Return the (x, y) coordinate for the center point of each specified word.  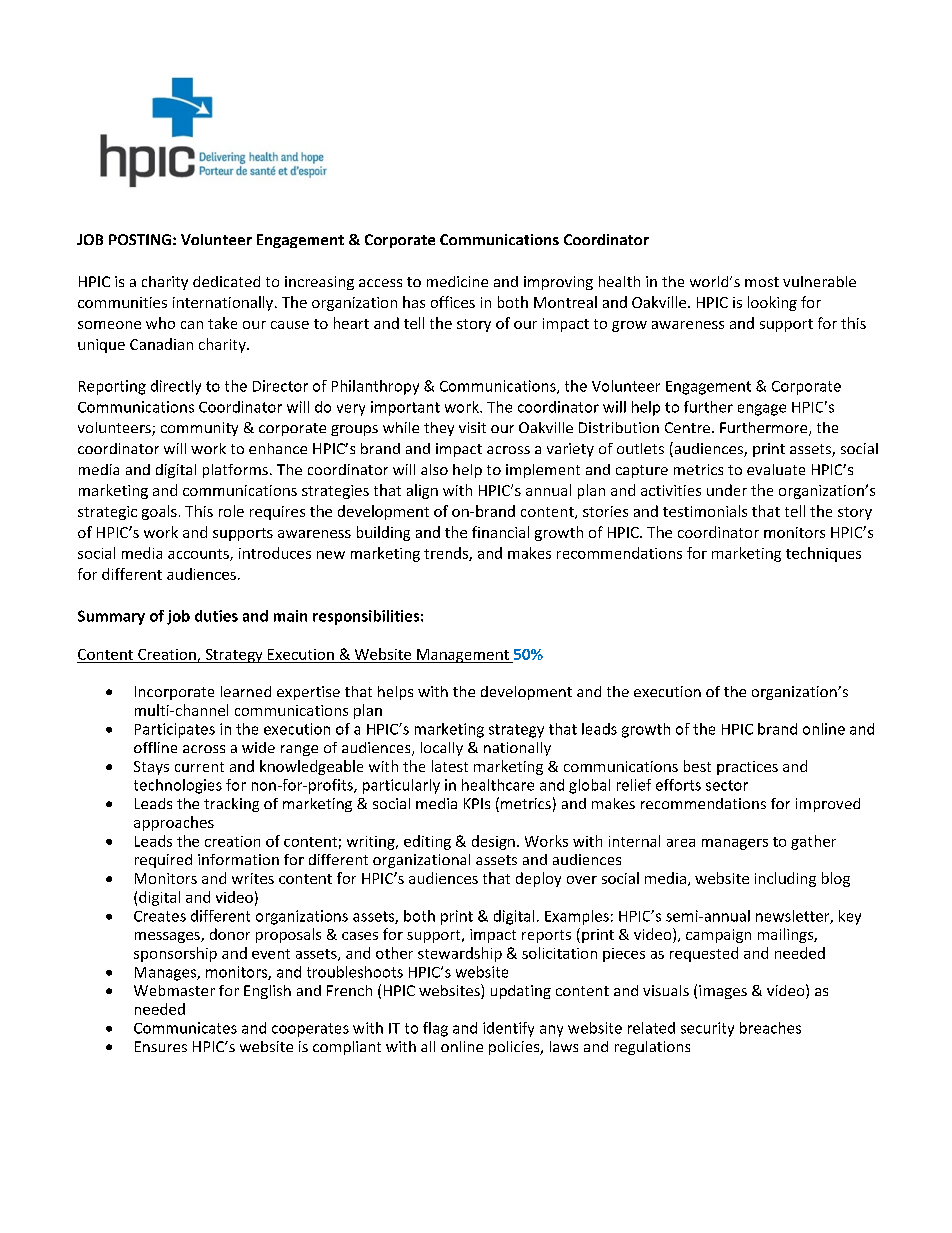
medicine (457, 281)
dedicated (226, 281)
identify (508, 1029)
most (762, 282)
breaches (770, 1028)
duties (216, 616)
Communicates (185, 1028)
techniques (823, 554)
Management (463, 656)
